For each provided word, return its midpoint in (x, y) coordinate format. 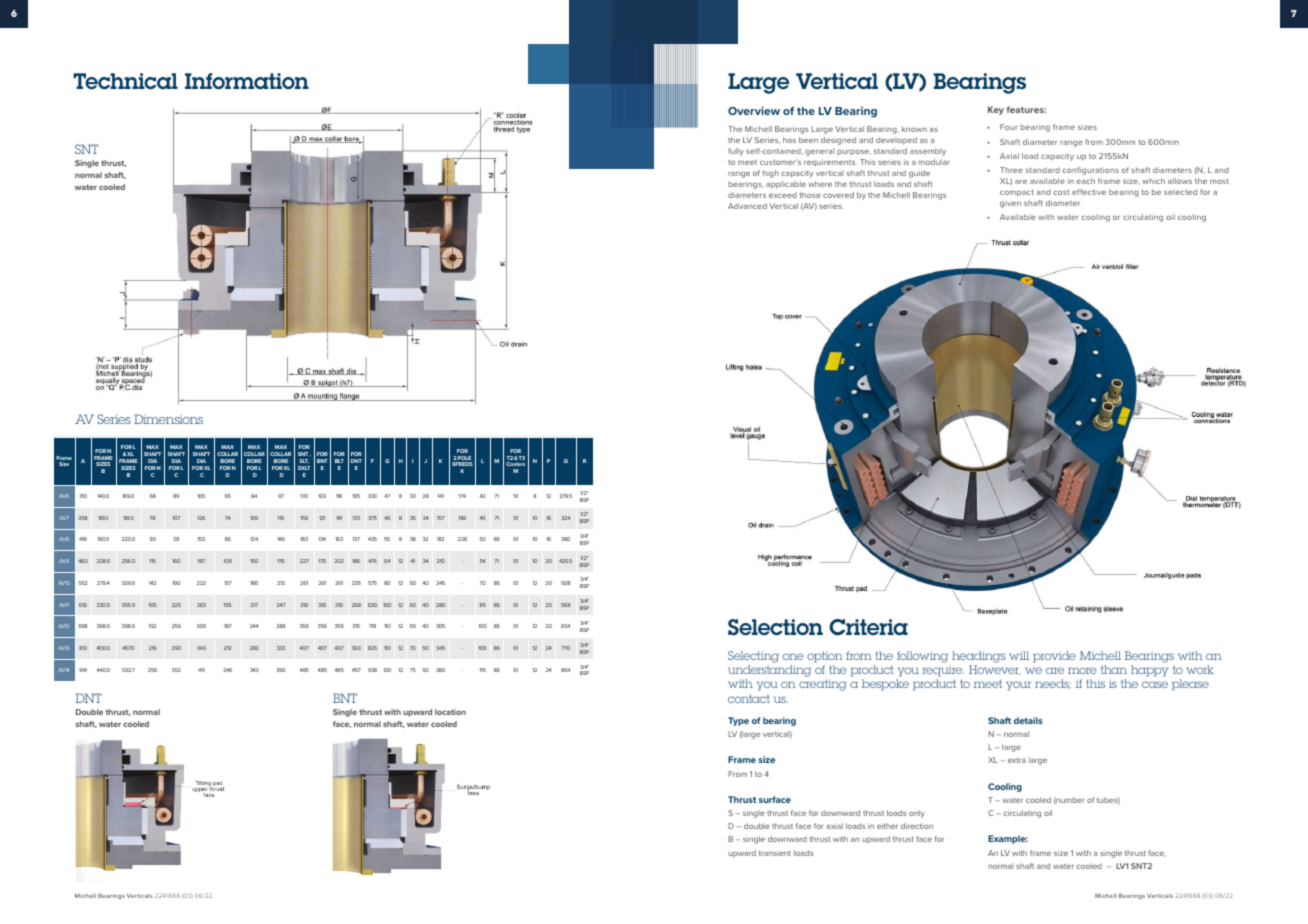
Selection (775, 627)
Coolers (515, 466)
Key (996, 110)
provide (1054, 657)
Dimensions (168, 419)
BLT (339, 461)
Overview (754, 110)
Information (247, 81)
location (450, 712)
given (1010, 205)
